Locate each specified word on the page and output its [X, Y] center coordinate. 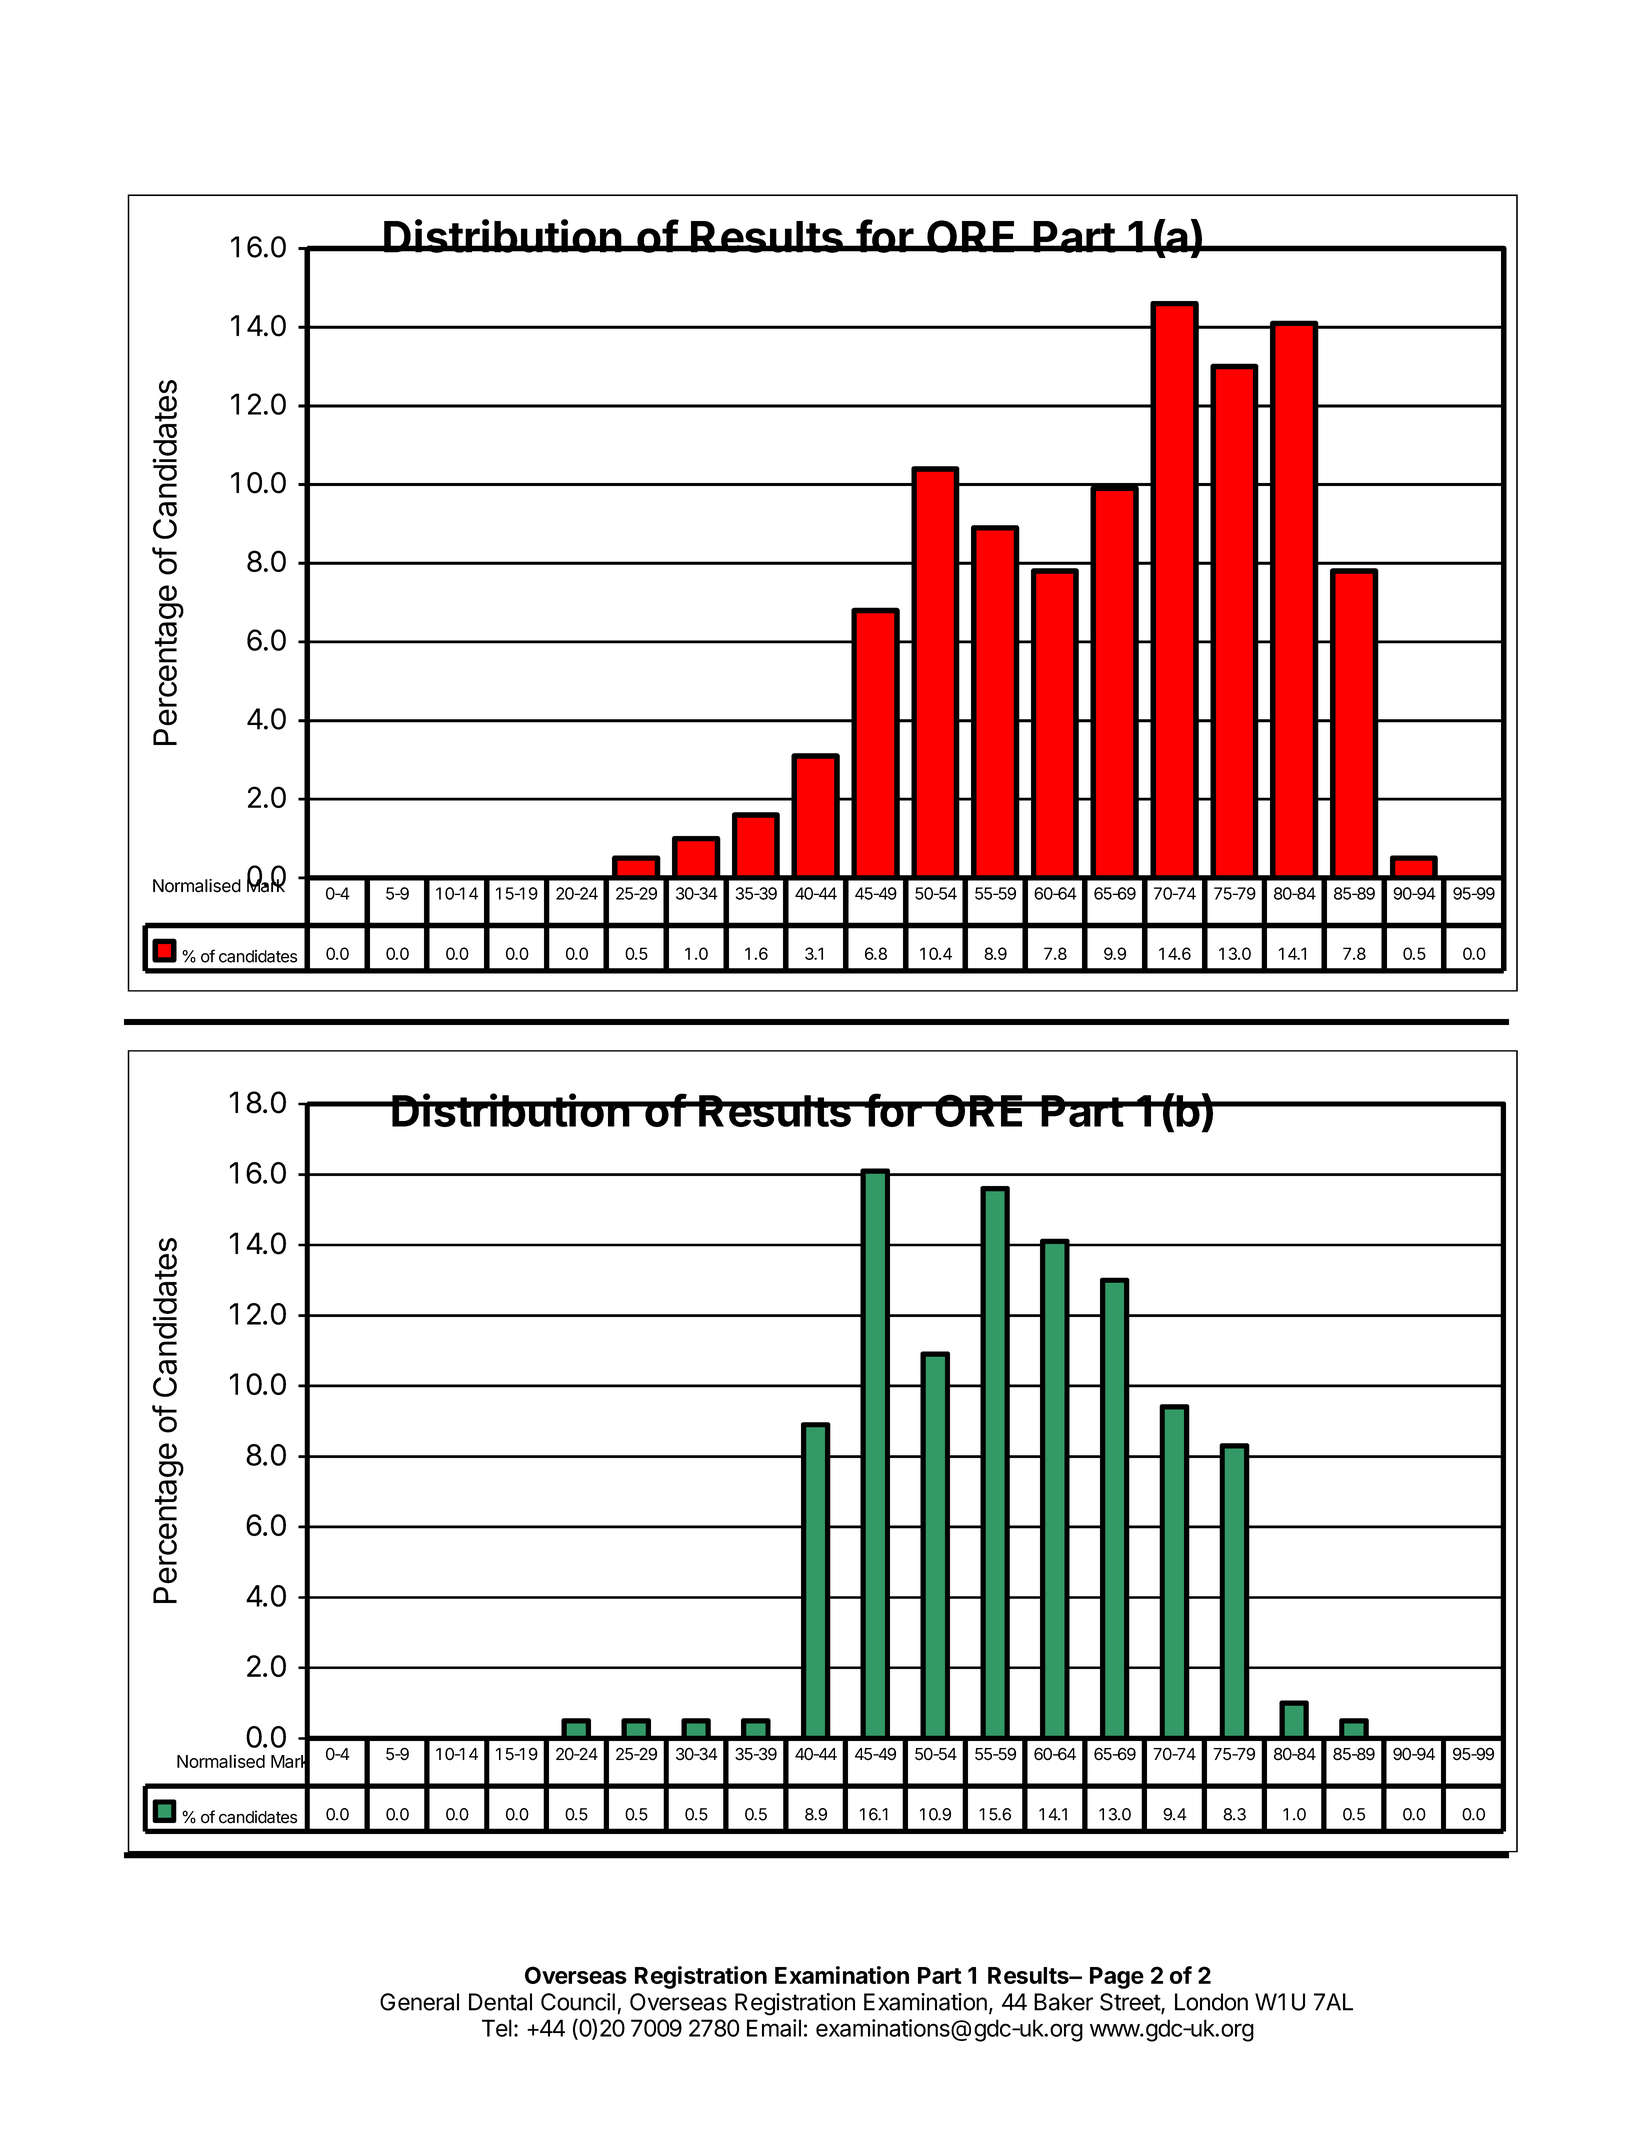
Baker [1063, 2002]
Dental [500, 2002]
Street [1131, 2003]
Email [774, 2028]
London [1211, 2002]
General [419, 2002]
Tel [497, 2028]
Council [578, 2002]
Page [1117, 1978]
